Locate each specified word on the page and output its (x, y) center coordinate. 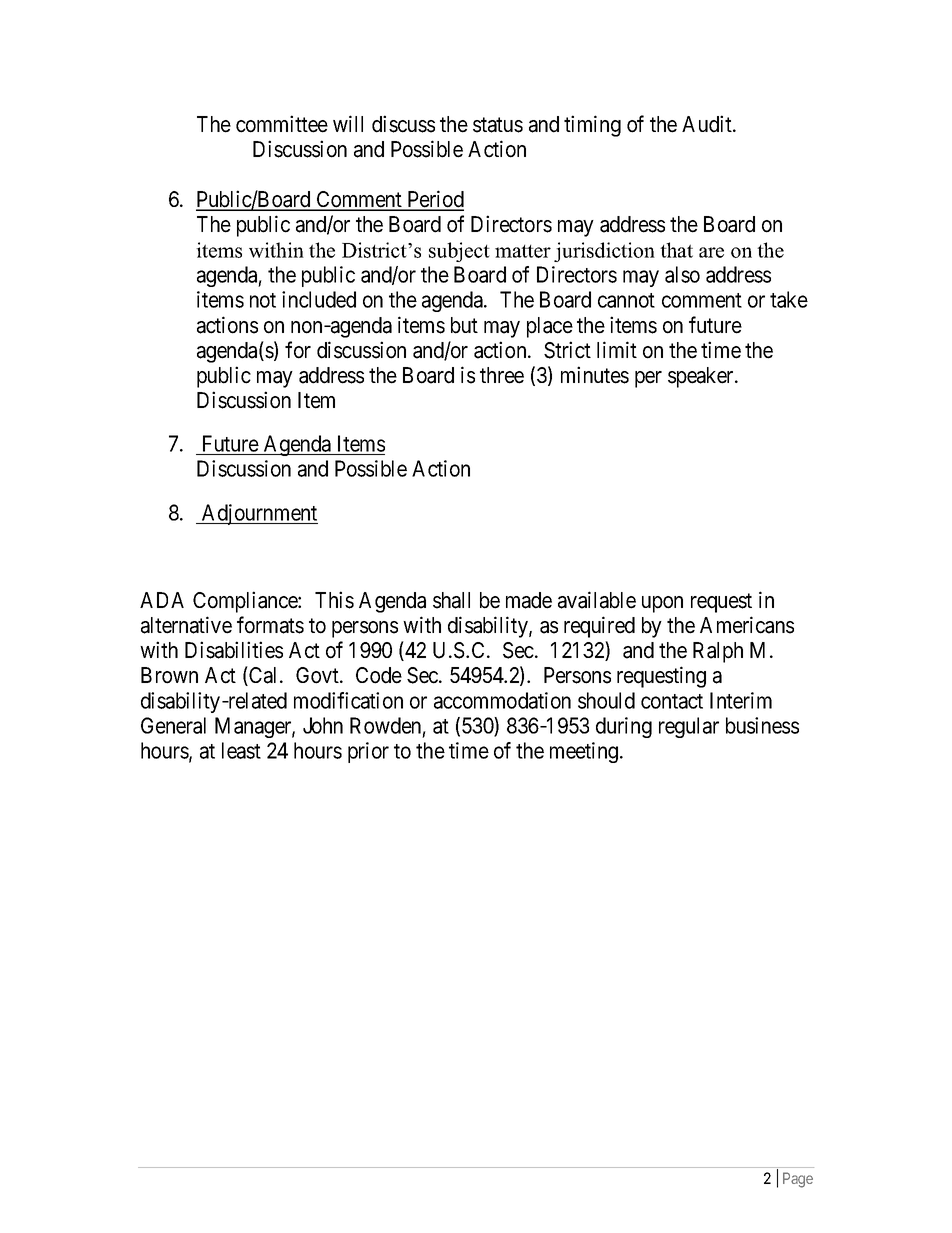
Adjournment (259, 514)
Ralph (718, 652)
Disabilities (234, 650)
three (502, 375)
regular (689, 727)
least (241, 750)
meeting (585, 752)
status (498, 125)
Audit (708, 124)
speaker (702, 377)
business (762, 725)
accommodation (502, 700)
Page (798, 1180)
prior (368, 752)
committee (282, 124)
